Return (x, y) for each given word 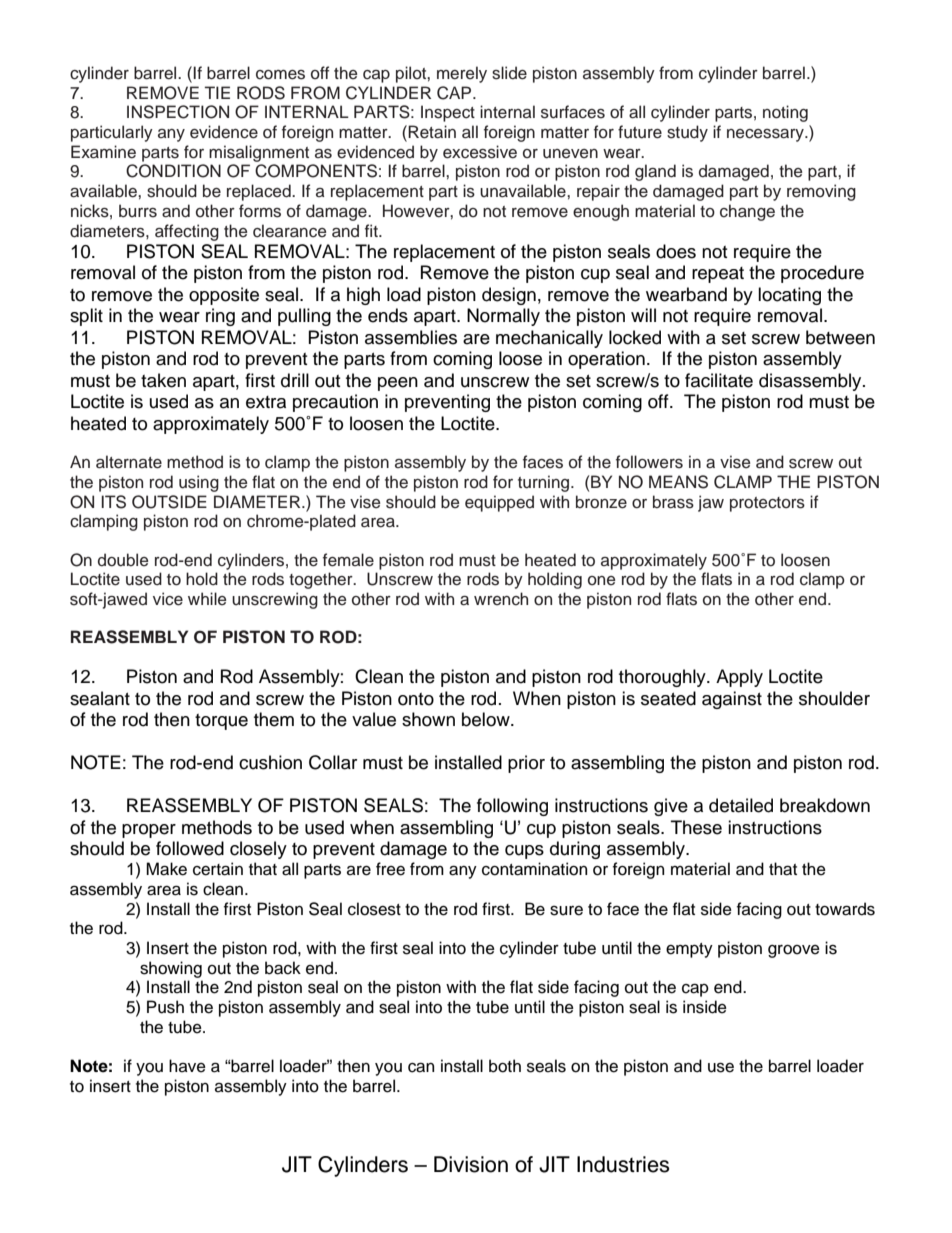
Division (471, 1164)
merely (462, 74)
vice (168, 599)
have (187, 1066)
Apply (739, 678)
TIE (217, 92)
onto (416, 699)
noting (785, 113)
